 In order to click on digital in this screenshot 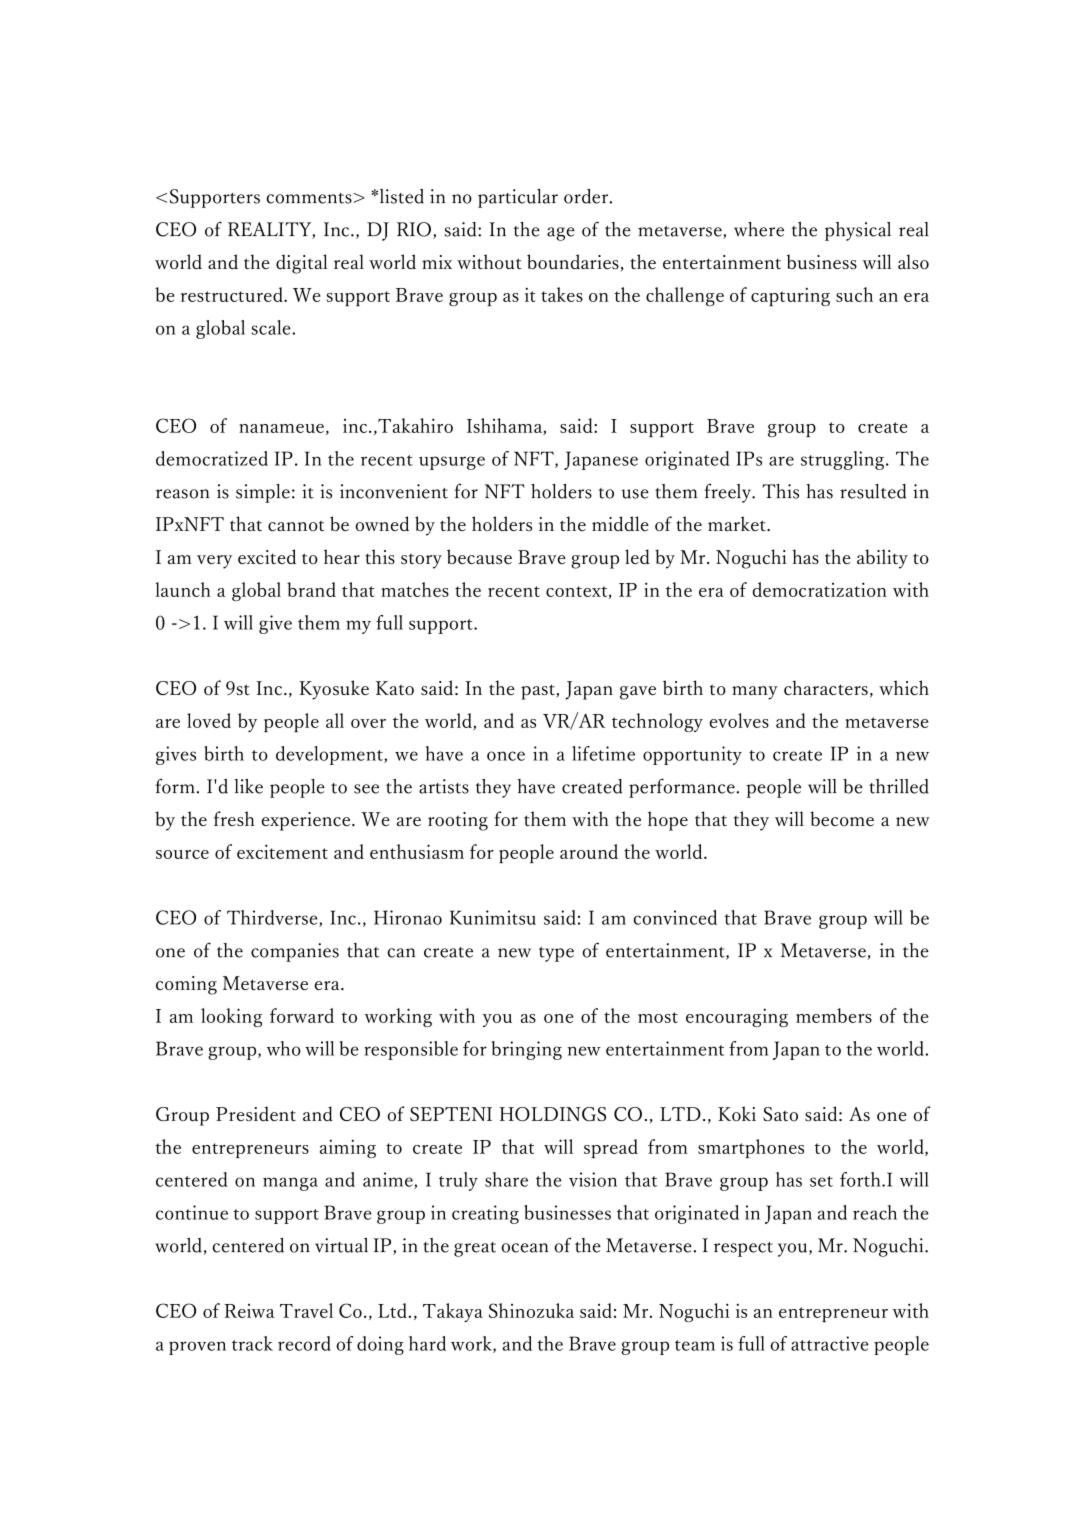, I will do `click(301, 264)`.
